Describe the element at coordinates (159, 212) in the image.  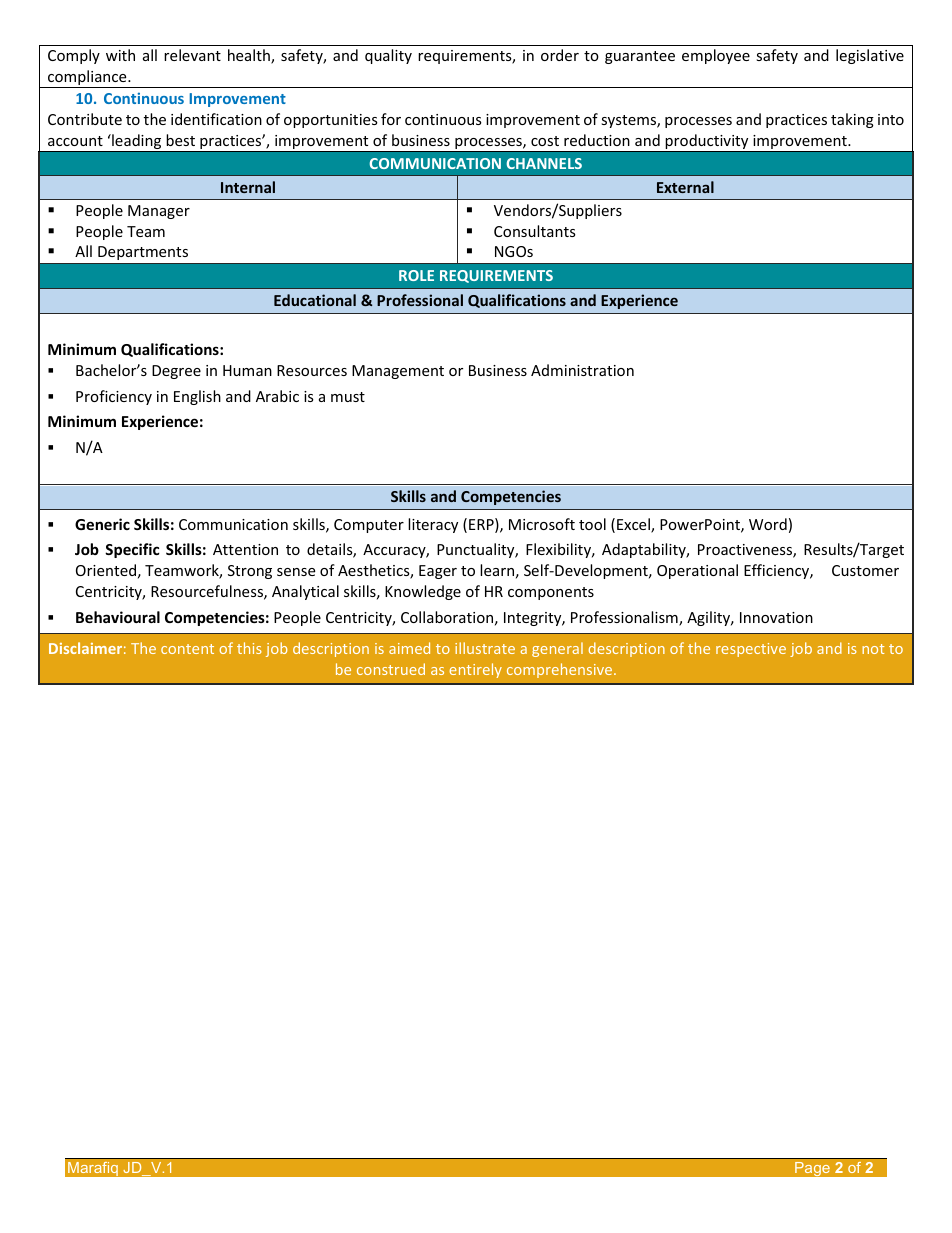
I see `Manager` at that location.
